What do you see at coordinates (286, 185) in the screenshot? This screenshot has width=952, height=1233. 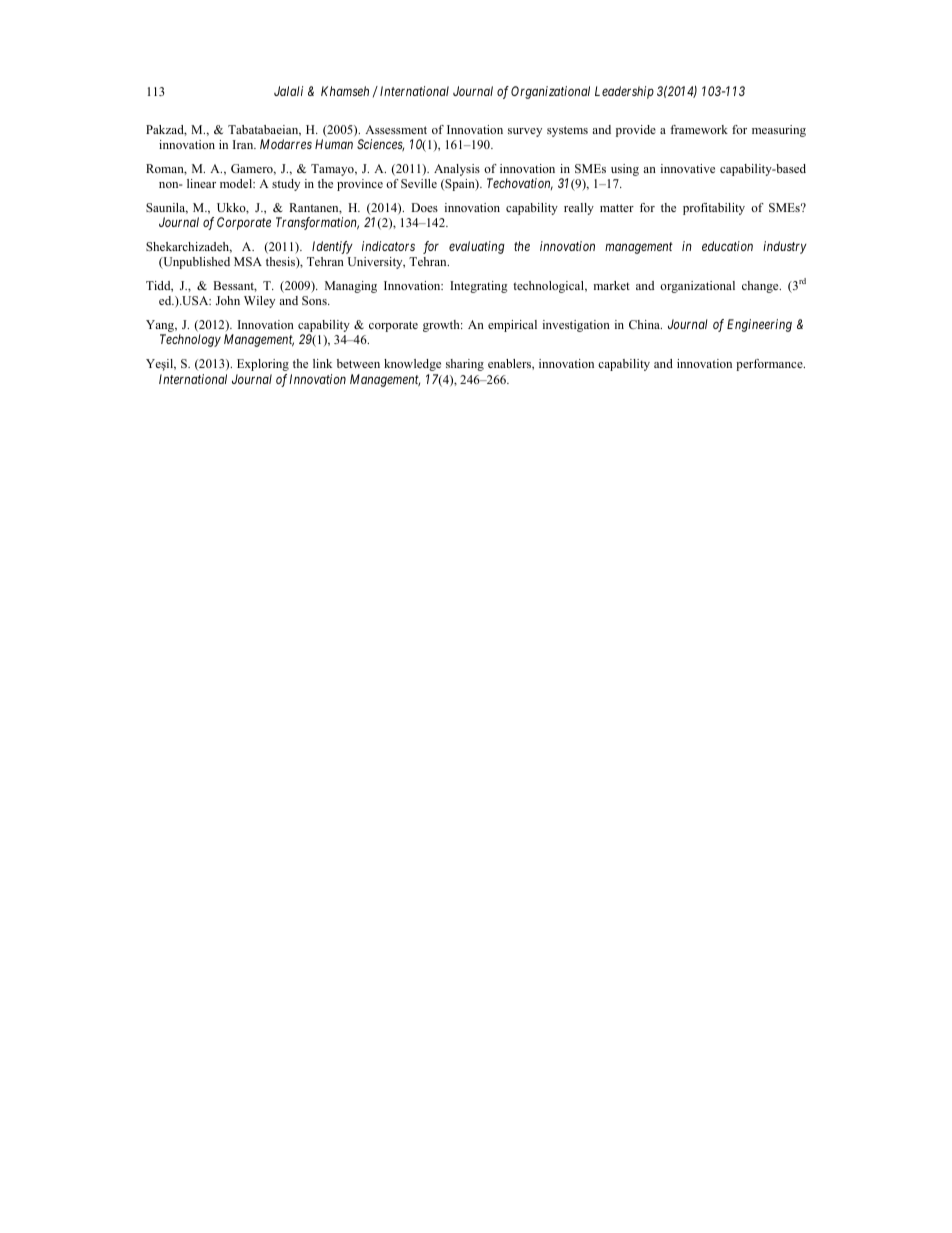 I see `study` at bounding box center [286, 185].
